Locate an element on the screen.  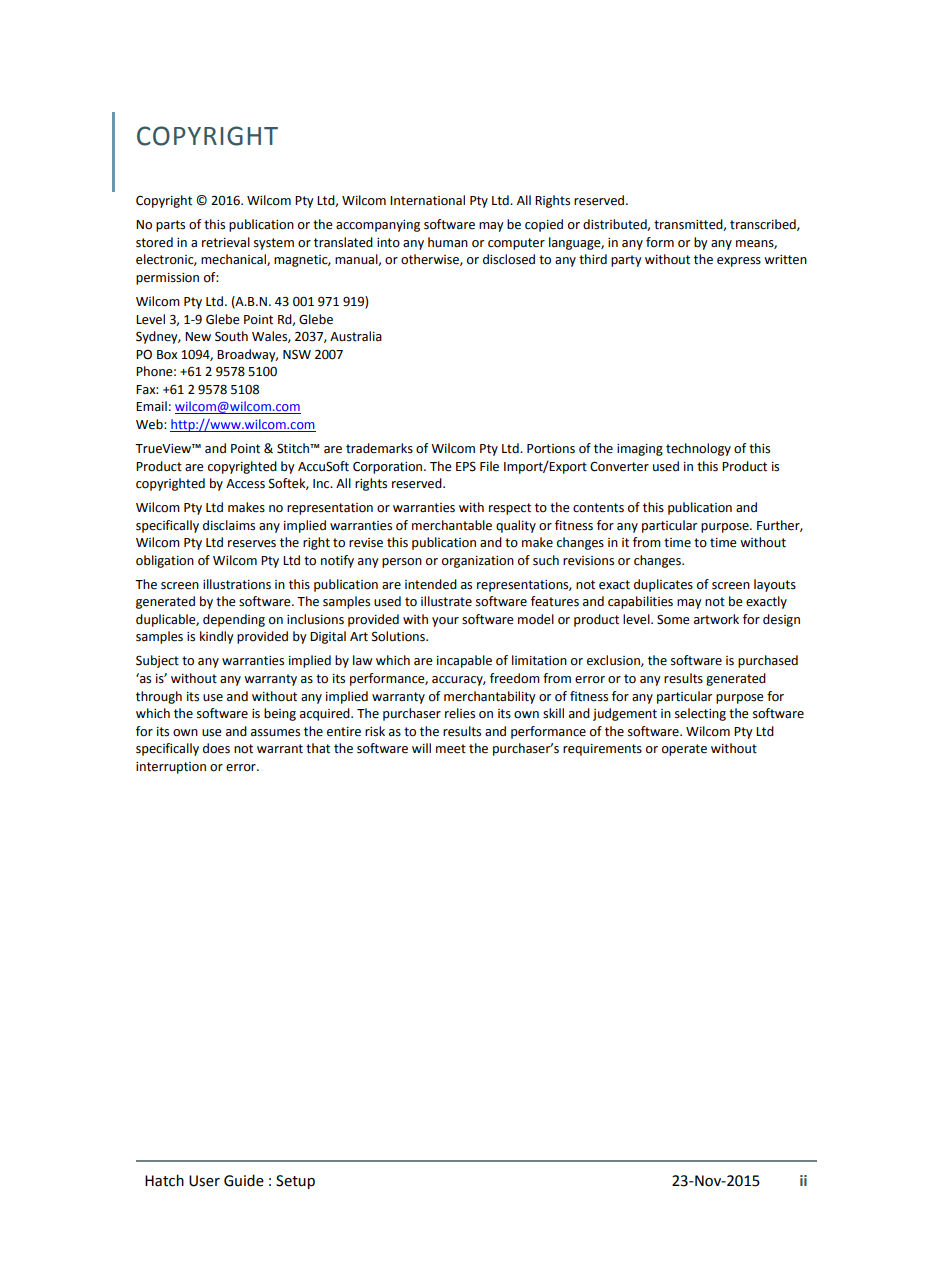
retrieval is located at coordinates (226, 242).
